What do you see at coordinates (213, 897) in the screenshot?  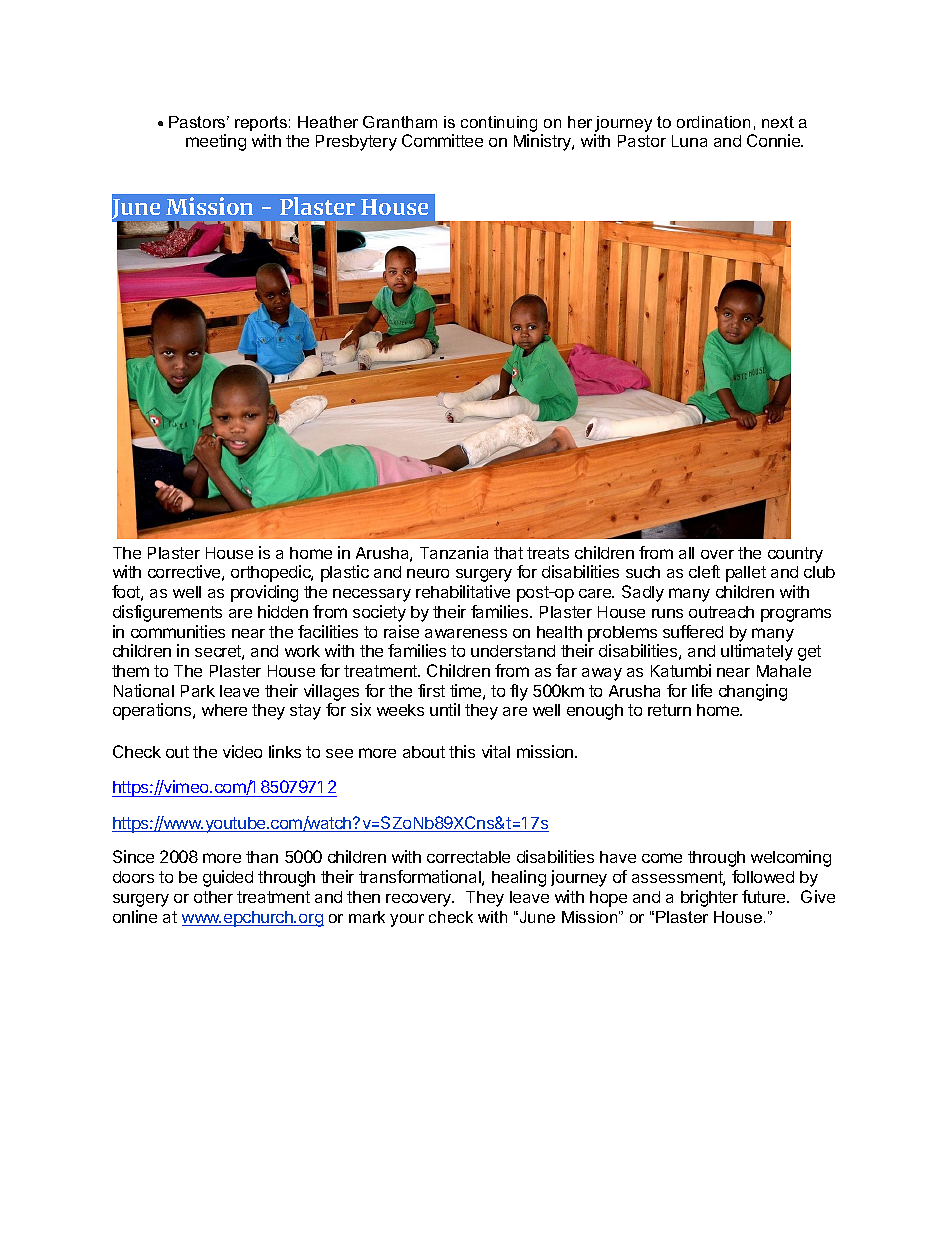 I see `other` at bounding box center [213, 897].
